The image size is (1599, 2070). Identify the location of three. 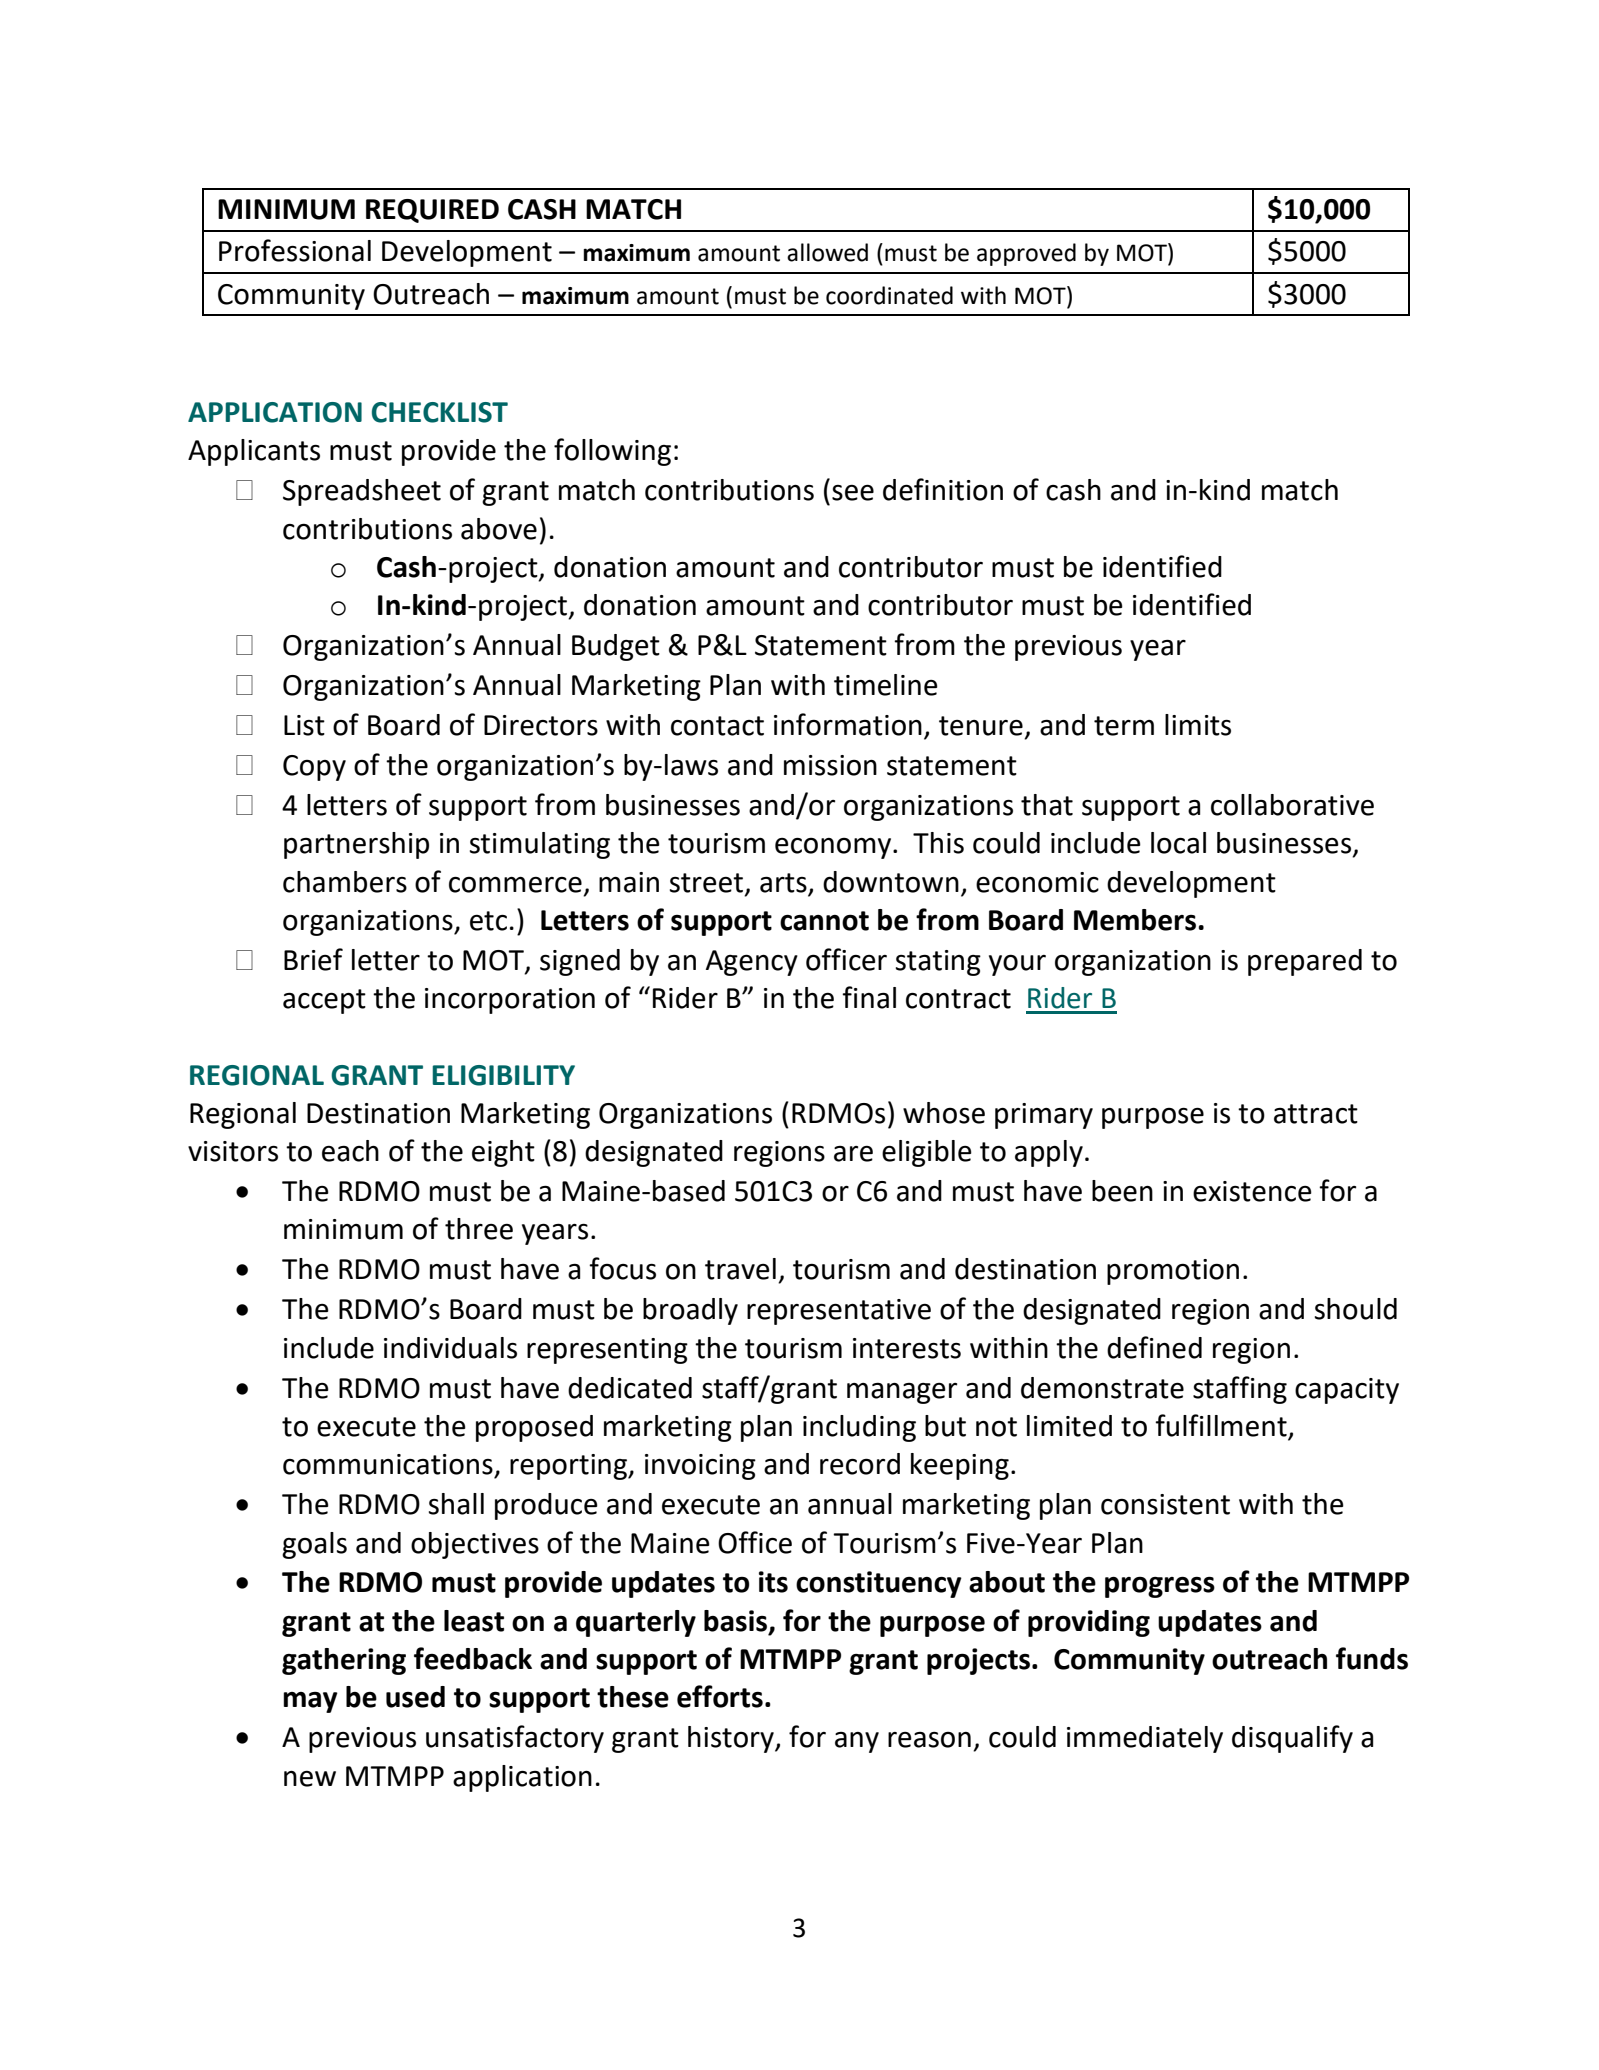
(479, 1229).
